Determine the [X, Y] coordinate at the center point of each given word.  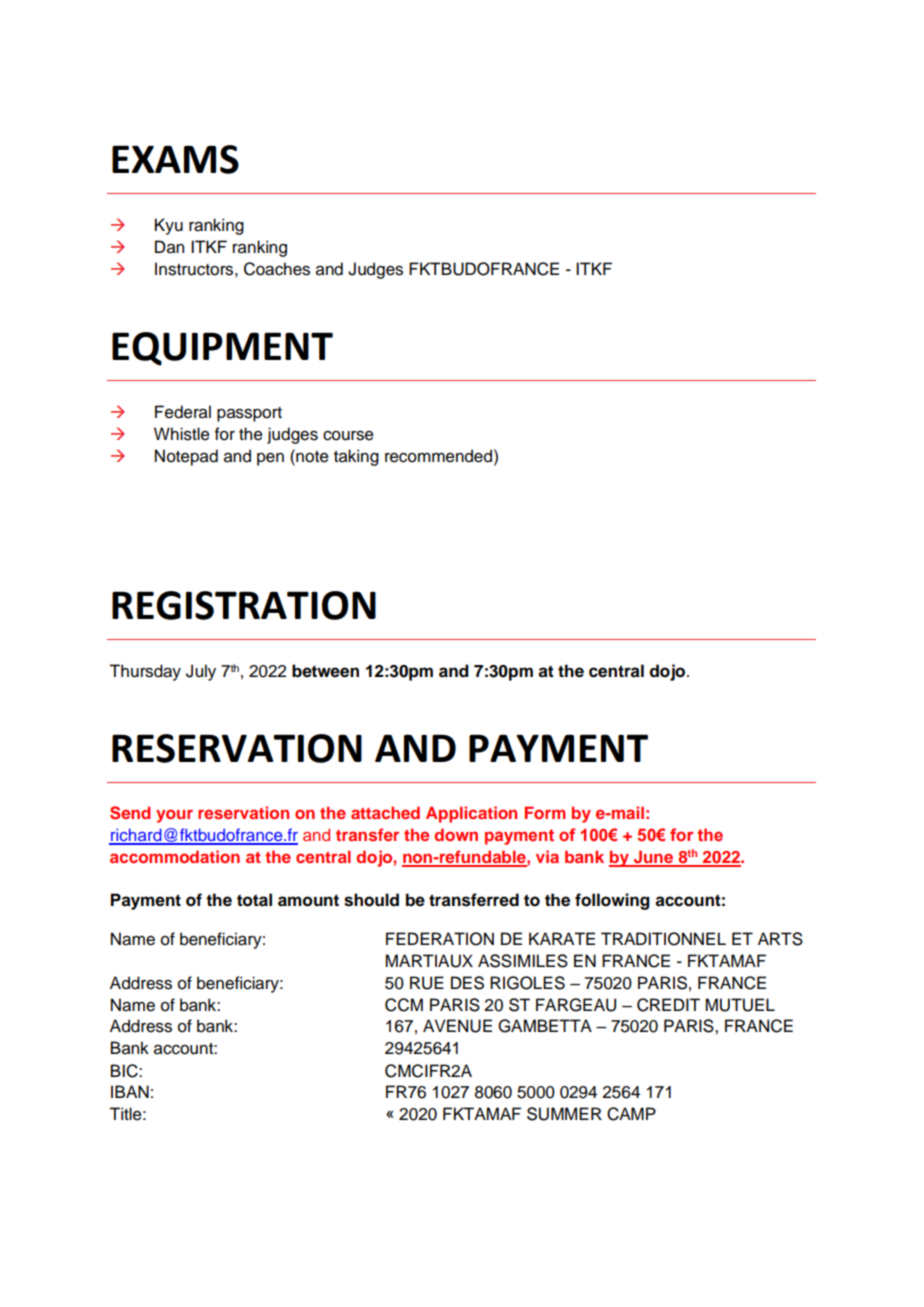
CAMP [631, 1114]
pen [270, 459]
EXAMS [175, 159]
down [456, 834]
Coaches [277, 269]
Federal [183, 412]
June [654, 858]
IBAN [130, 1091]
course [348, 436]
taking [356, 457]
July [201, 672]
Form [545, 812]
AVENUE [457, 1026]
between [325, 671]
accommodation [175, 856]
